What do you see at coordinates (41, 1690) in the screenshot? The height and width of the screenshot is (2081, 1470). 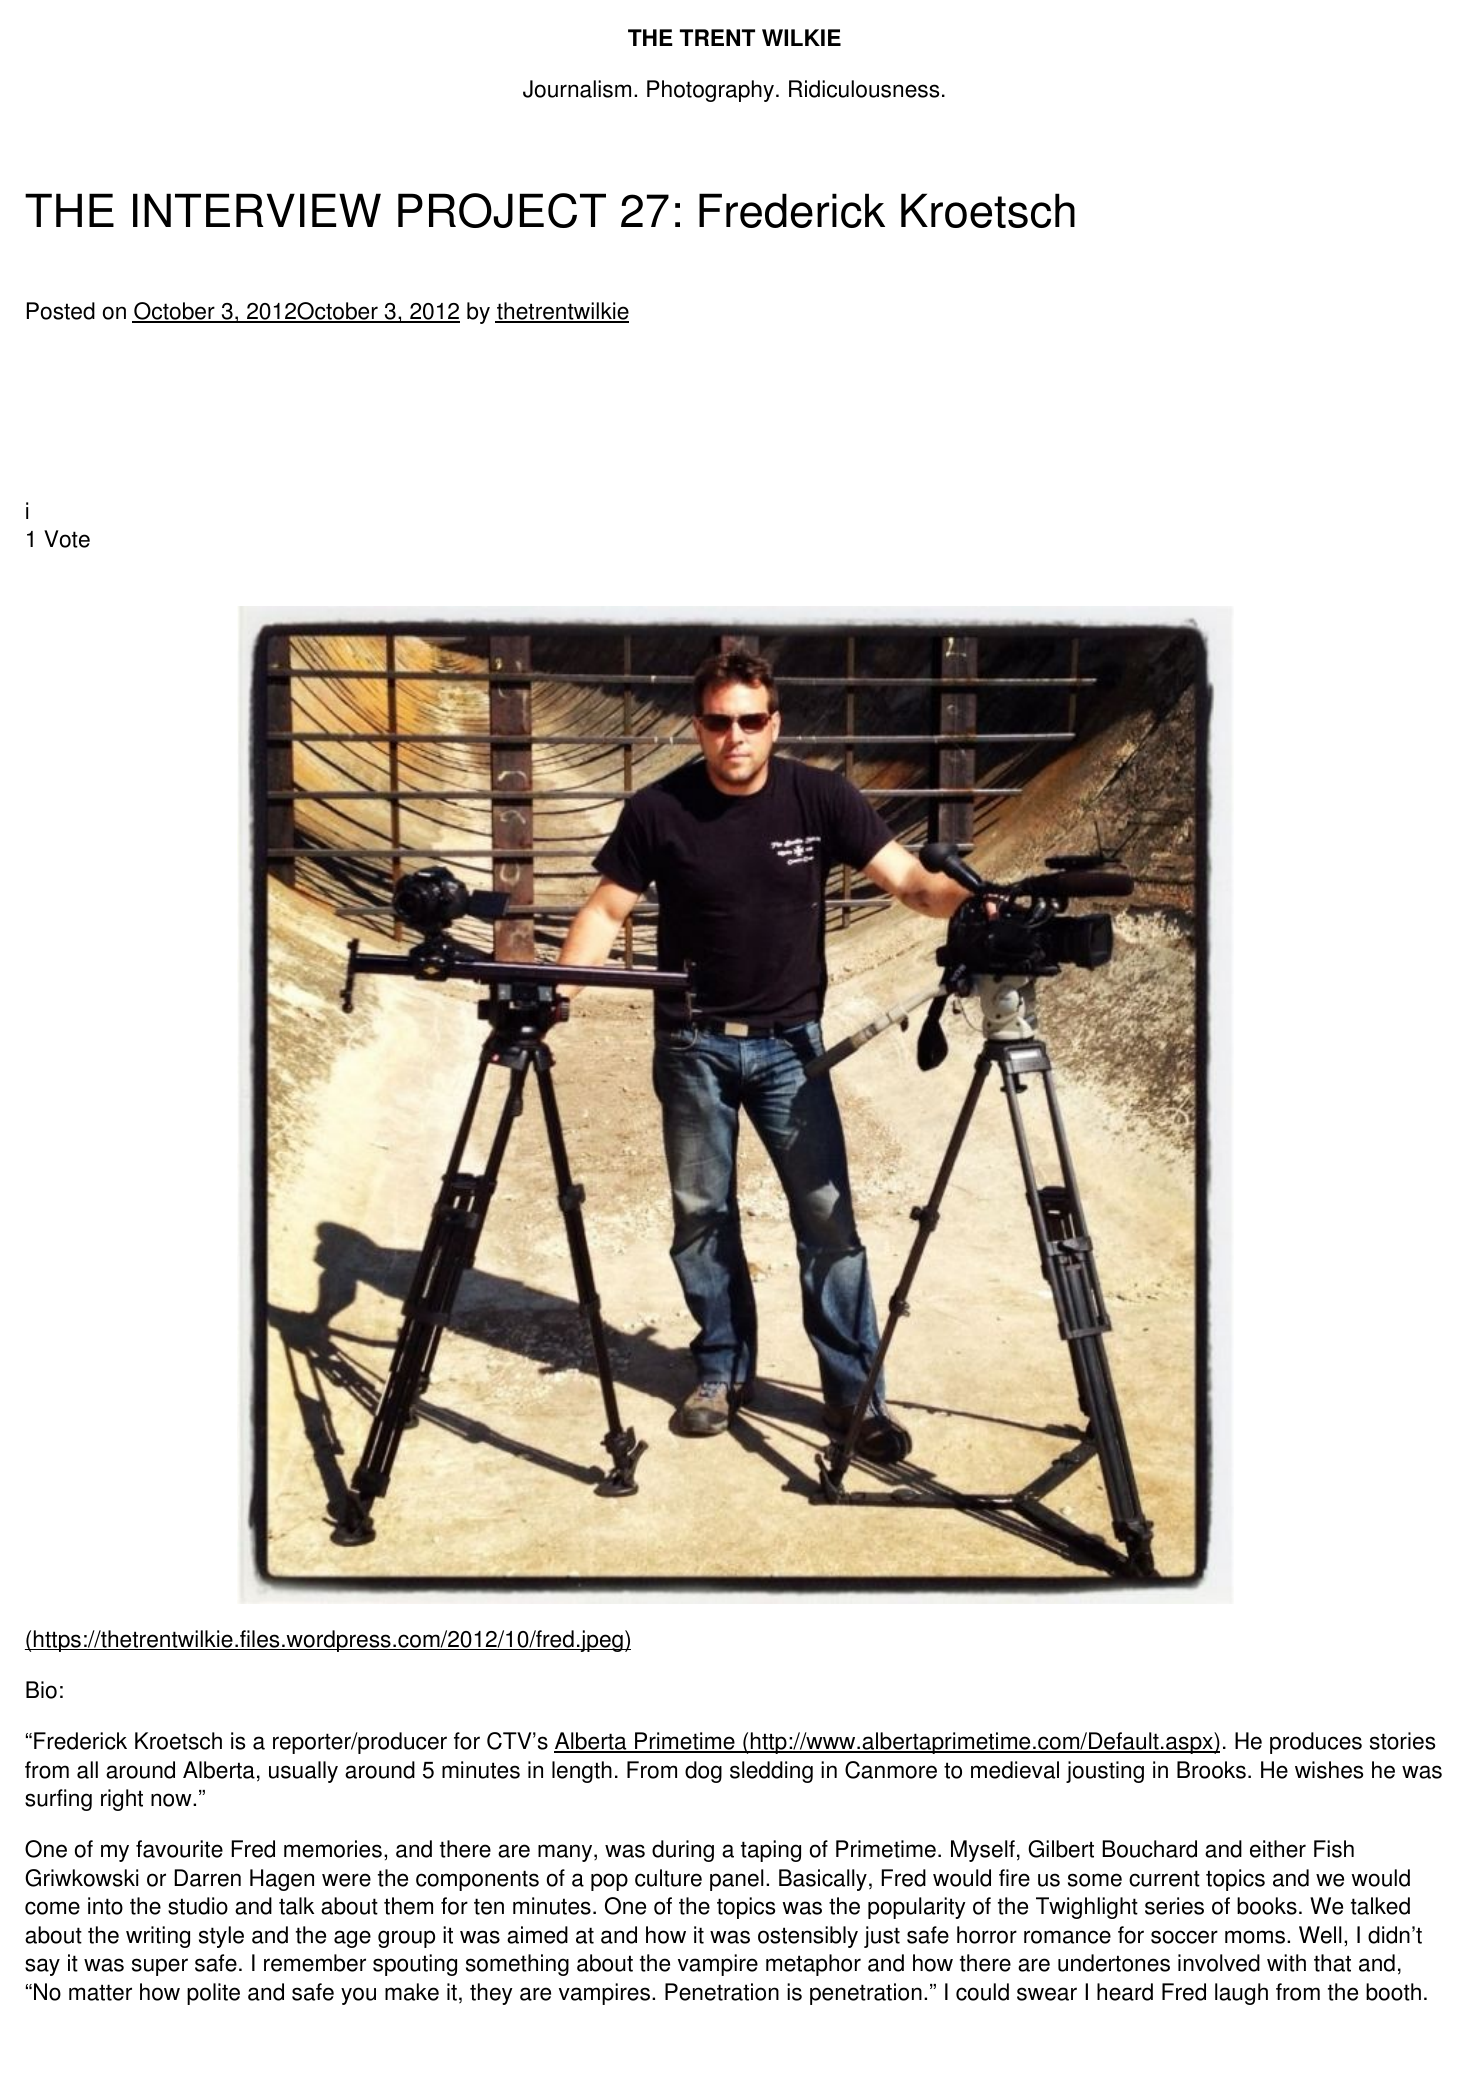 I see `Bio` at bounding box center [41, 1690].
